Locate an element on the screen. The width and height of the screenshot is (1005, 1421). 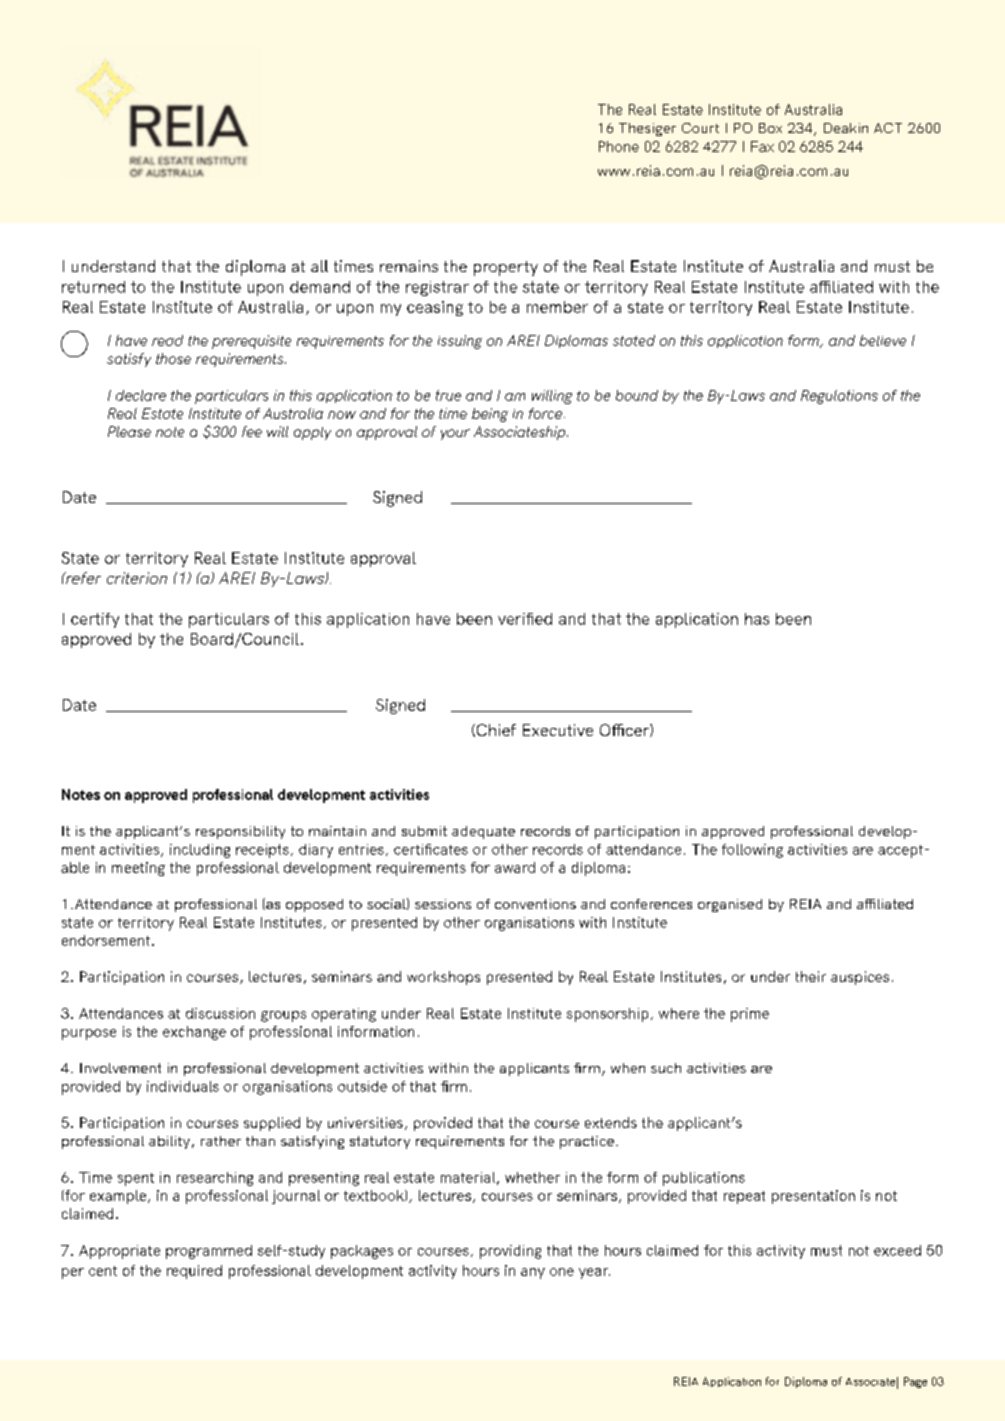
Executive is located at coordinates (558, 730).
